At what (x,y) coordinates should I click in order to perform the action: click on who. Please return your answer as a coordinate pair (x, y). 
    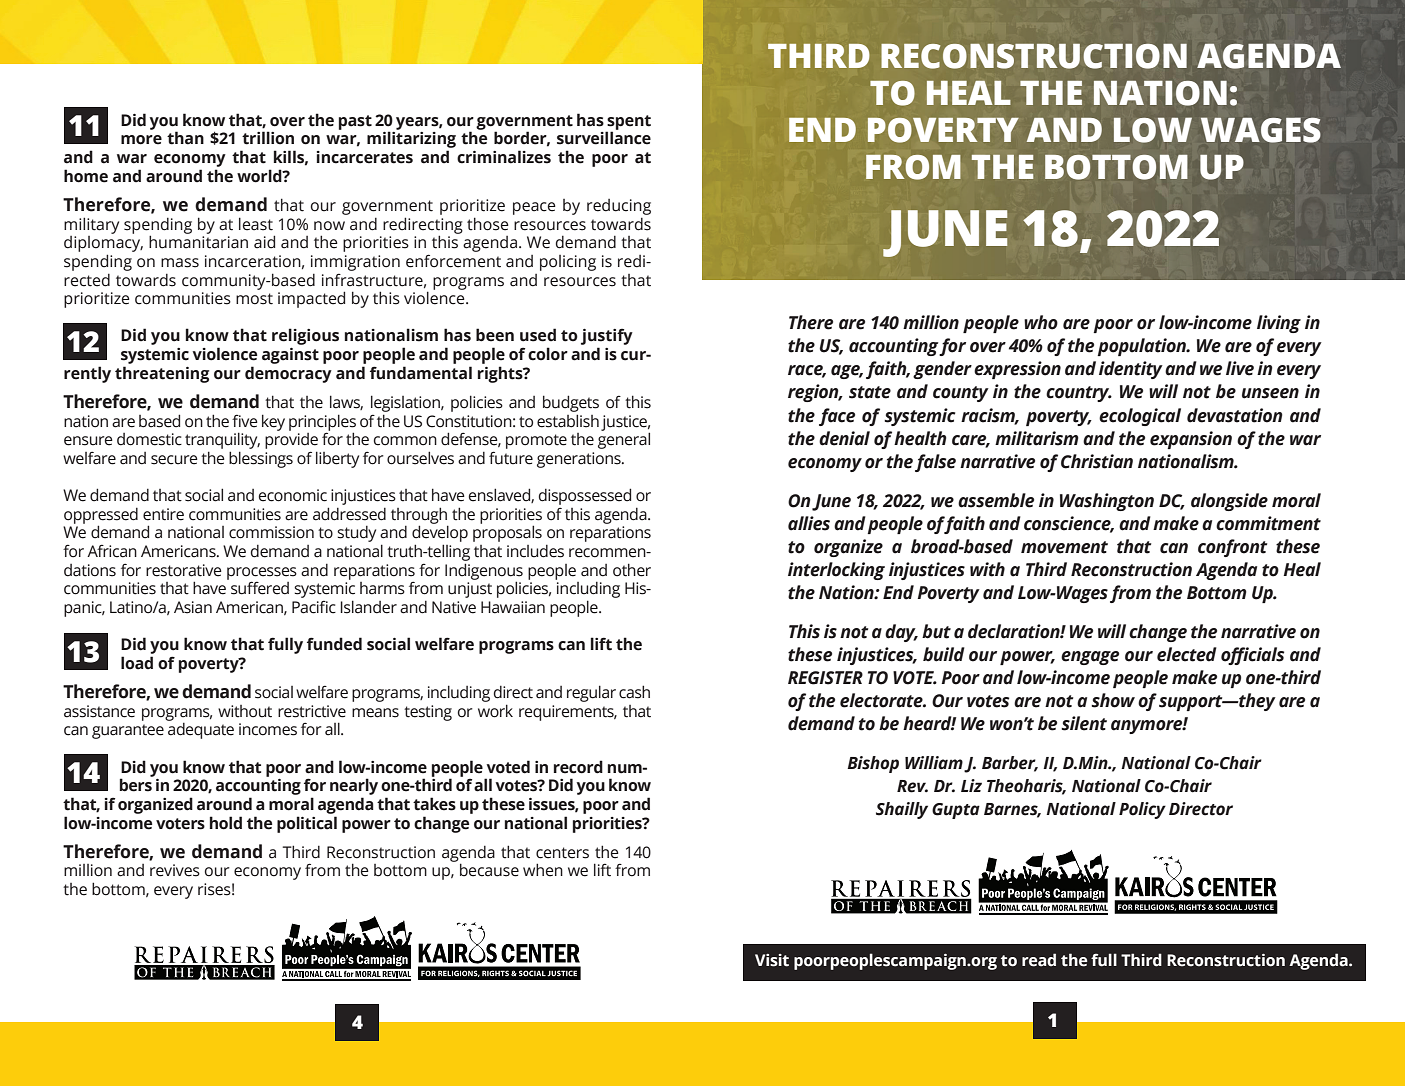
    Looking at the image, I should click on (1041, 322).
